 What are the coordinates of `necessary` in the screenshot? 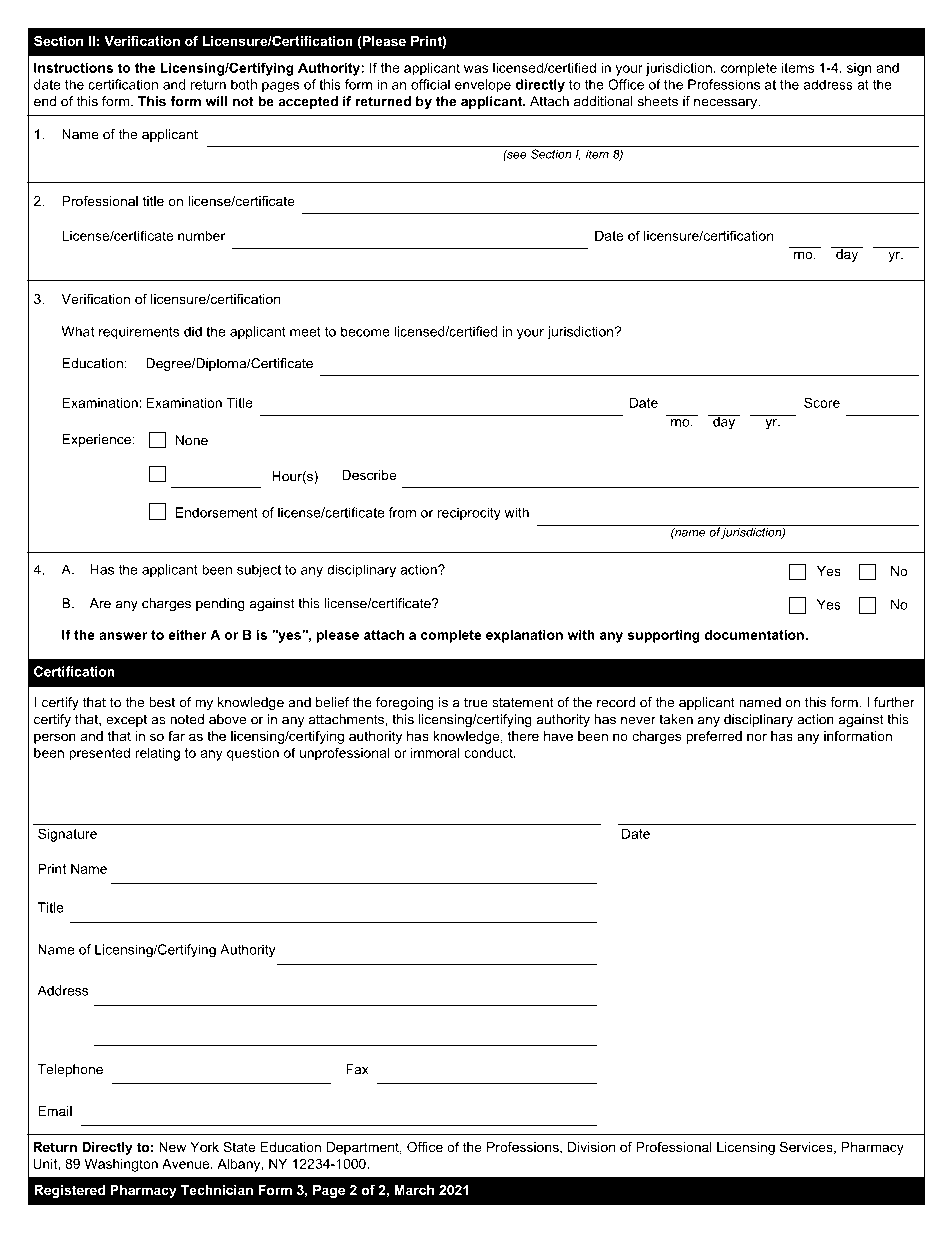 It's located at (726, 104).
